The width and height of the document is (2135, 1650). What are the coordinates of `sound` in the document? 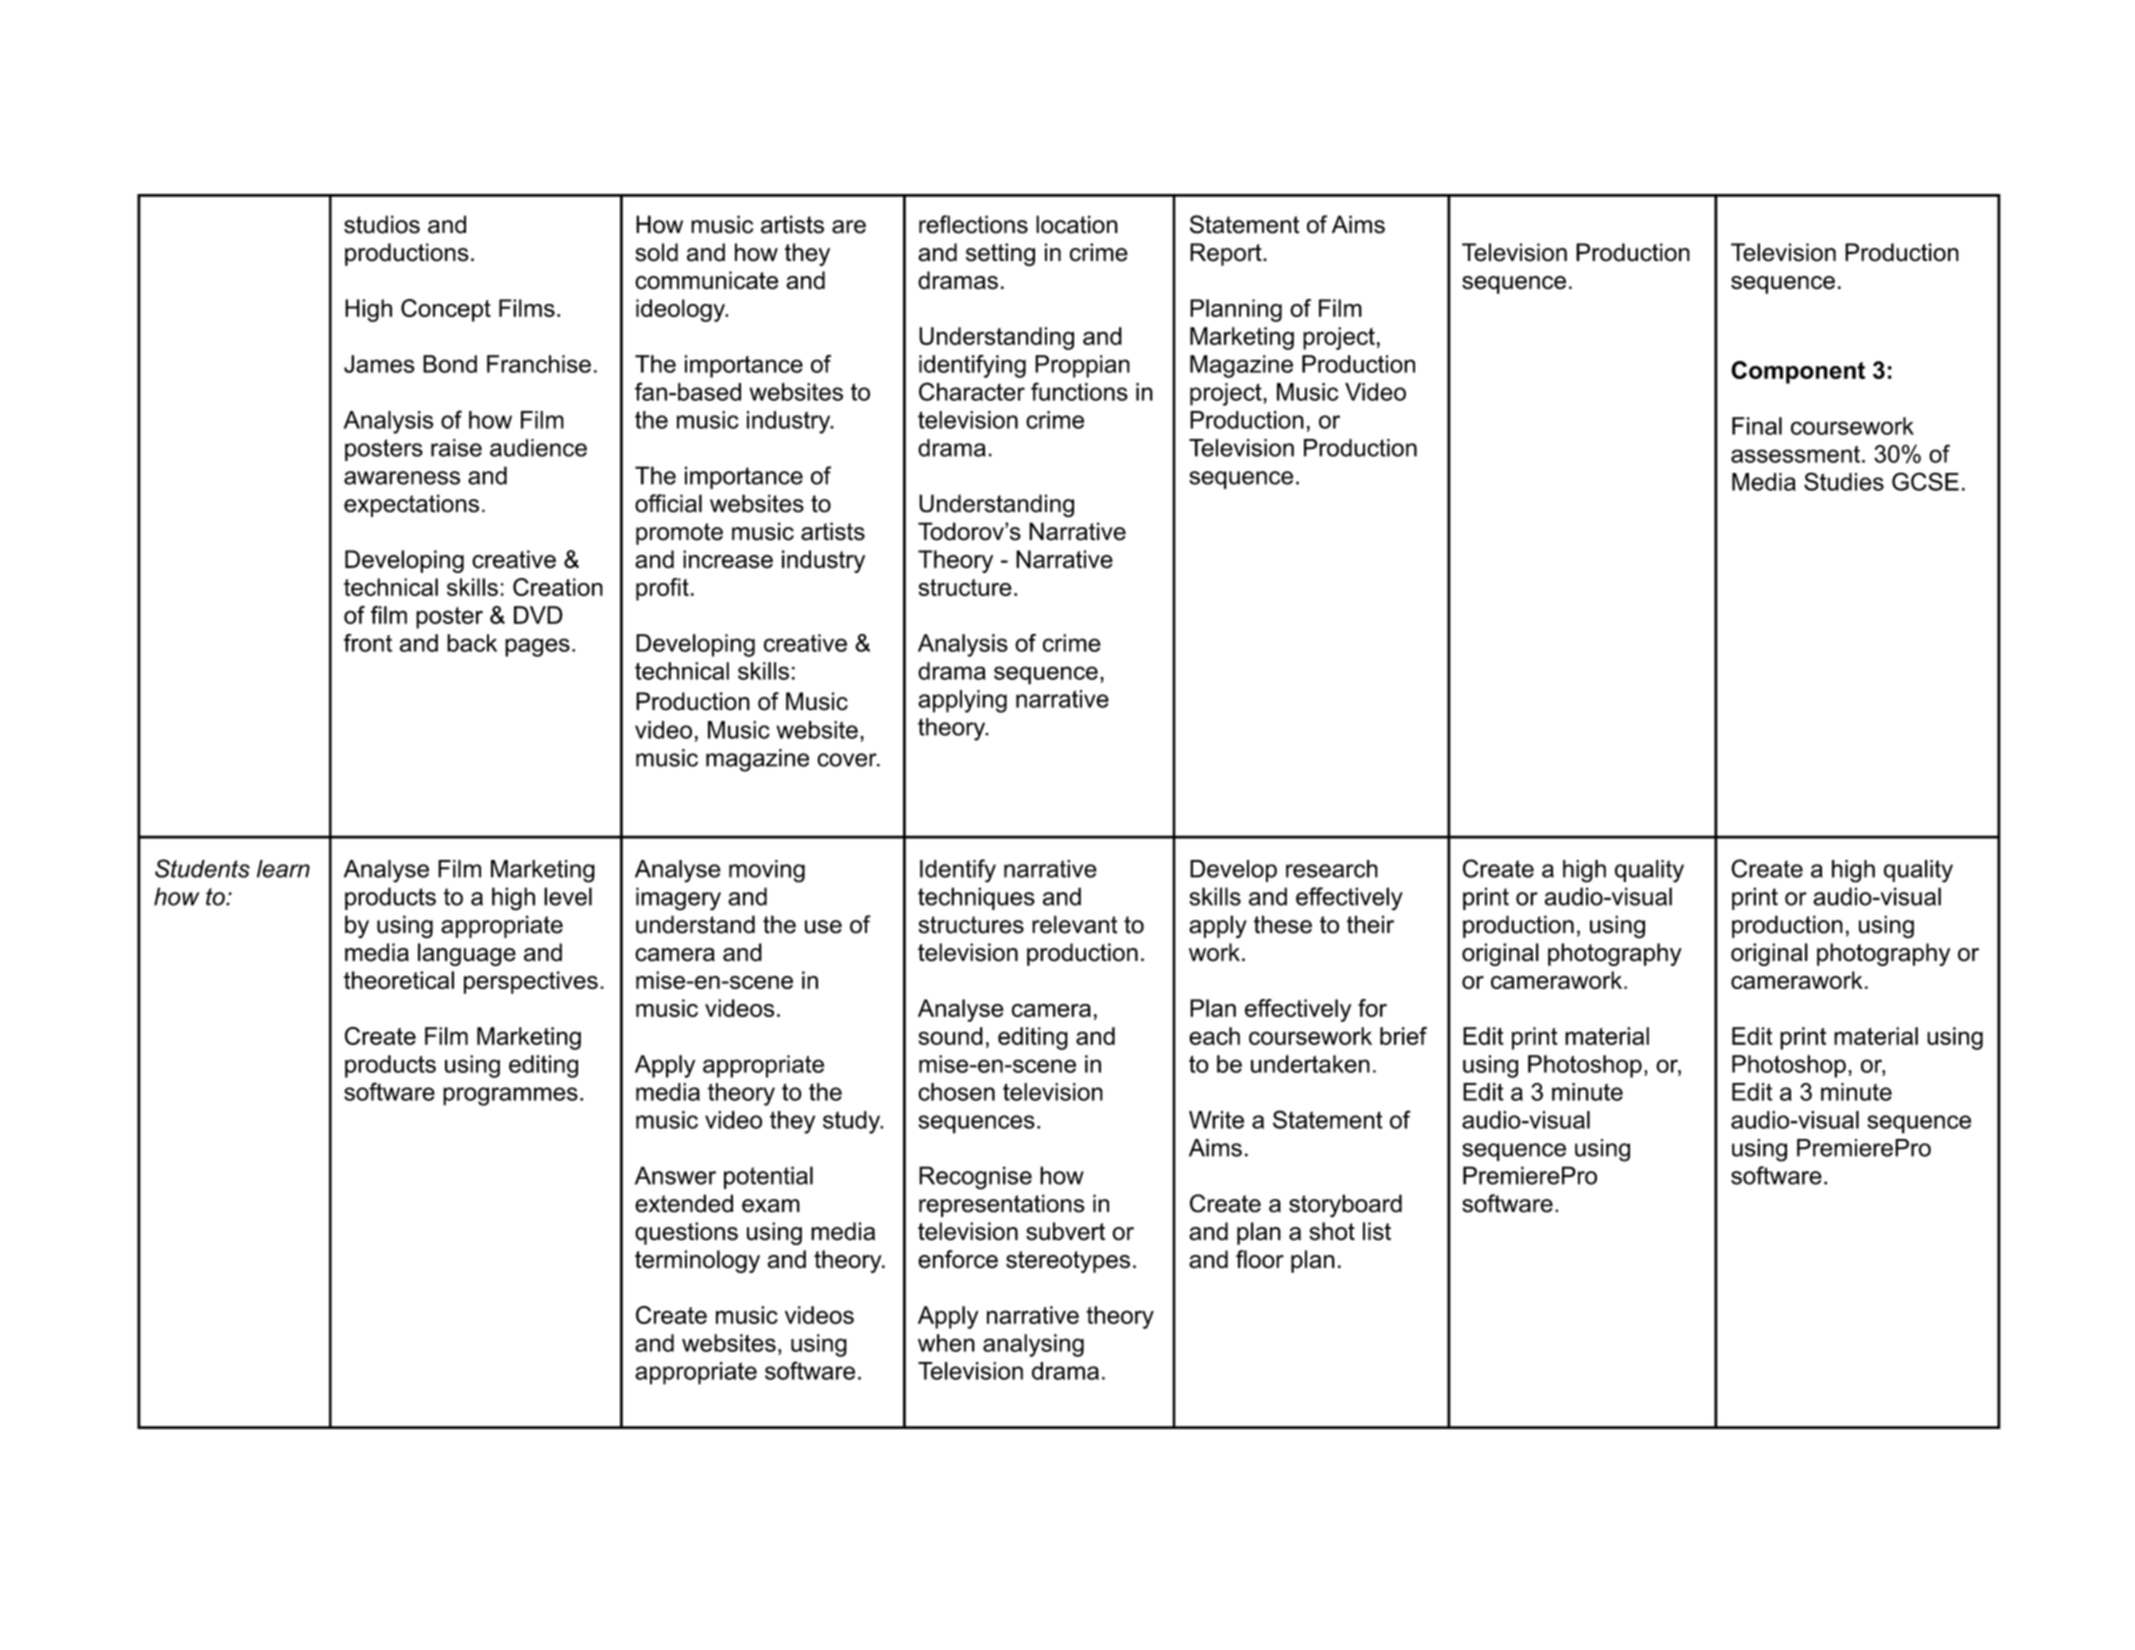 It's located at (950, 1036).
